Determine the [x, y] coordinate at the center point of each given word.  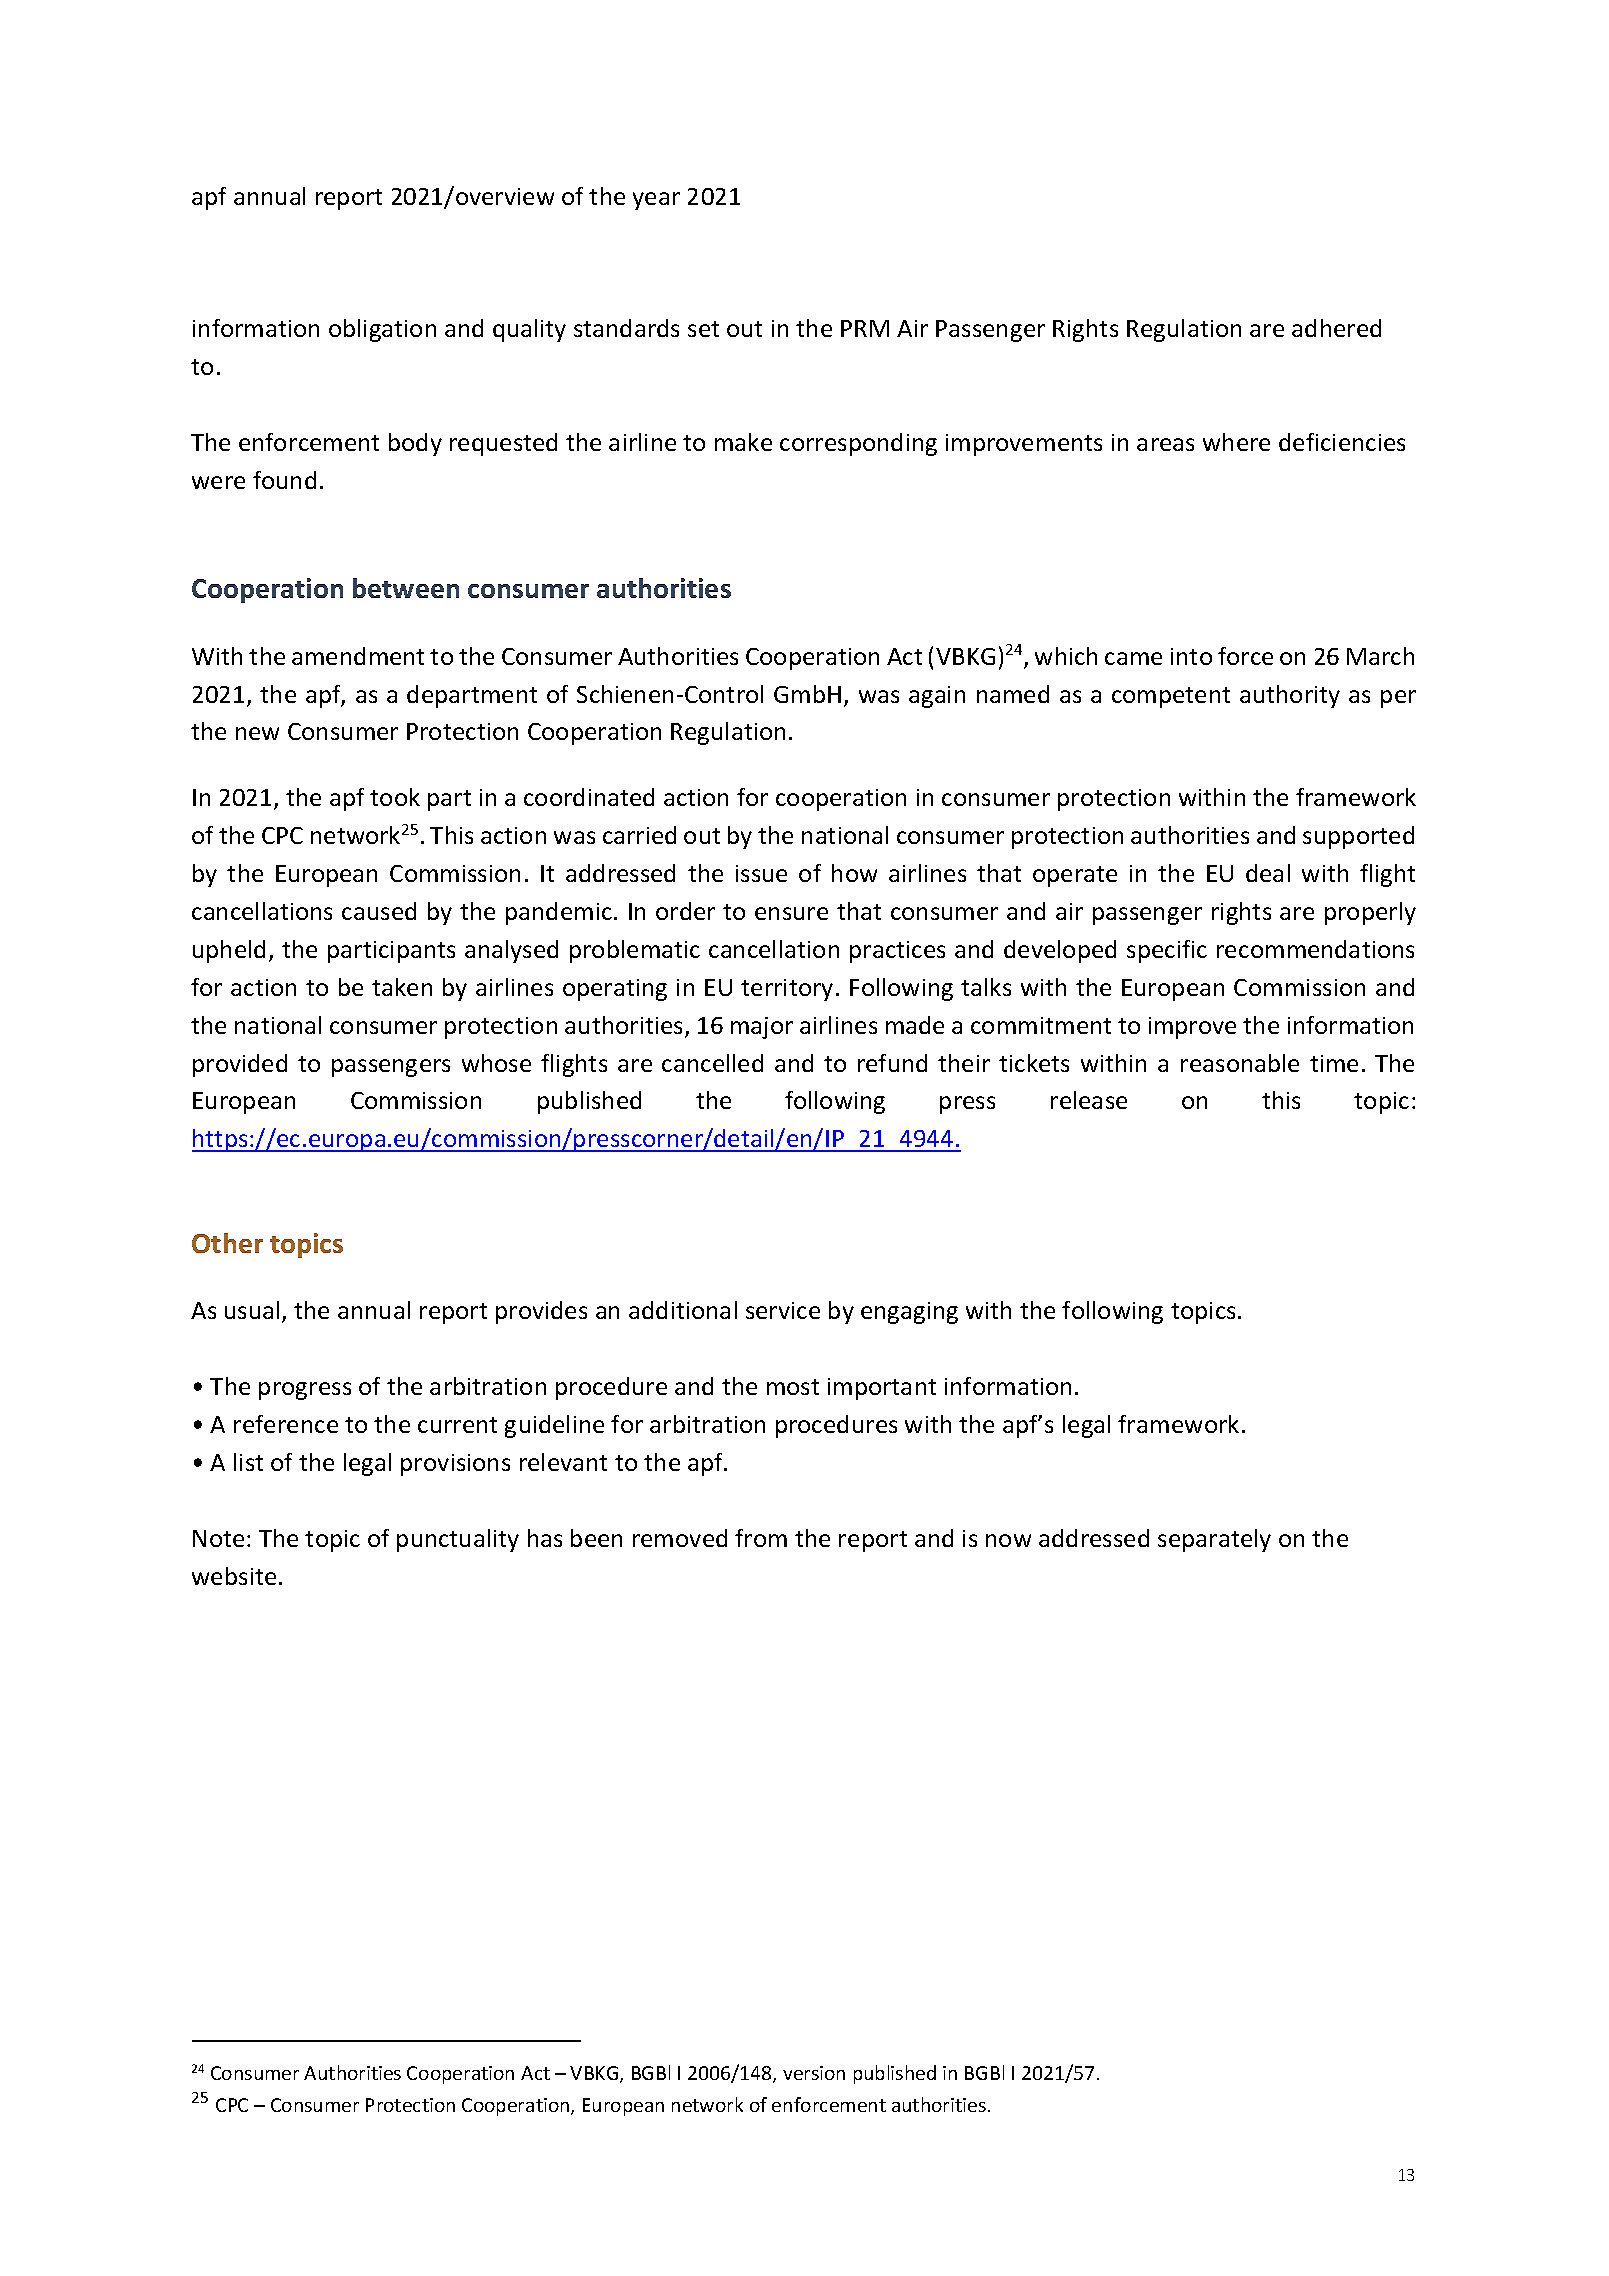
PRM [865, 328]
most [793, 1387]
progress [305, 1391]
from [761, 1538]
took [395, 797]
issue [761, 873]
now [1008, 1540]
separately [1214, 1540]
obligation [382, 330]
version [814, 2073]
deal [1268, 873]
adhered [1336, 328]
